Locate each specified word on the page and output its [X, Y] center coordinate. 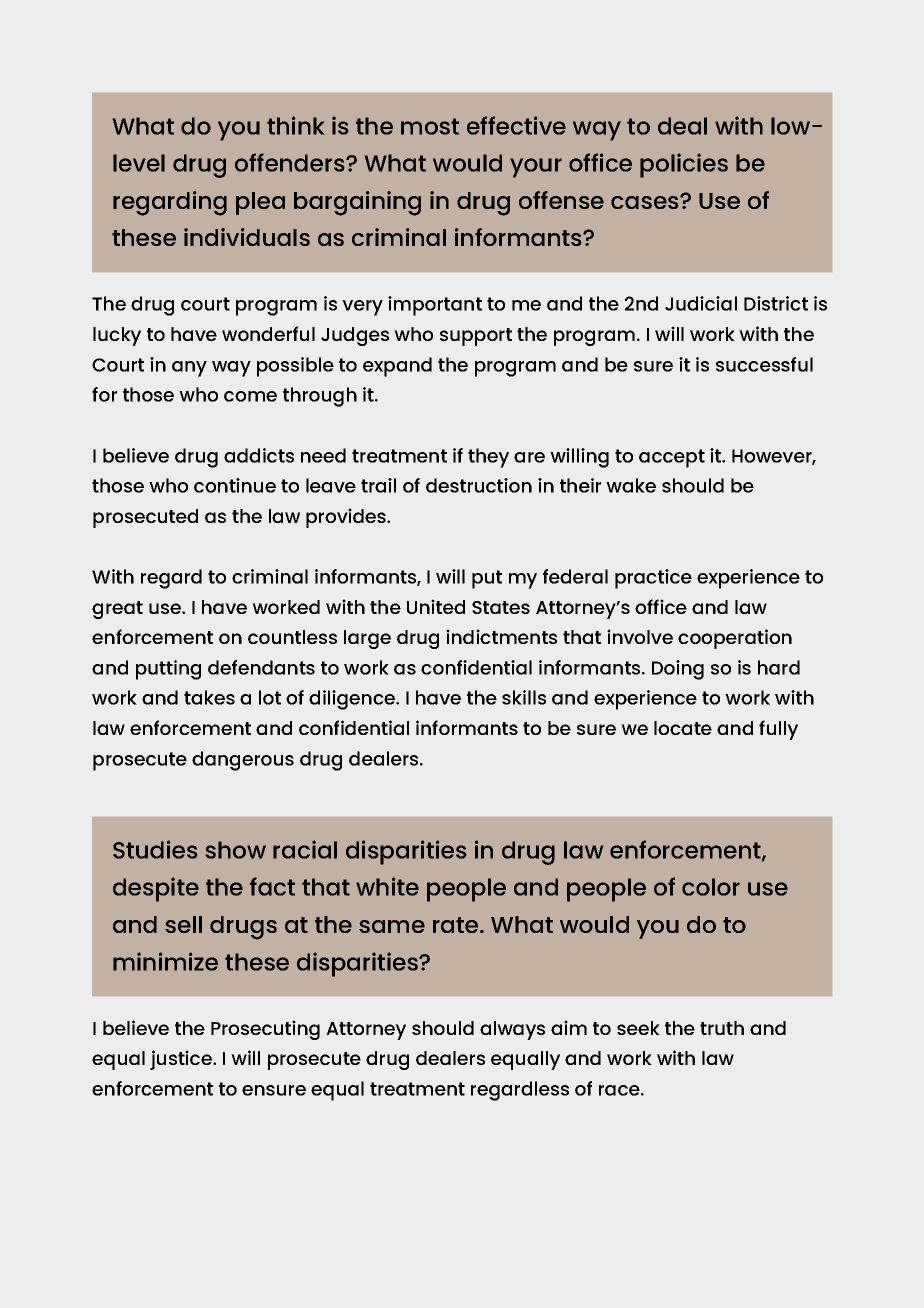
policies [684, 165]
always [512, 1030]
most [430, 126]
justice [182, 1060]
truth [722, 1028]
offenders [291, 162]
